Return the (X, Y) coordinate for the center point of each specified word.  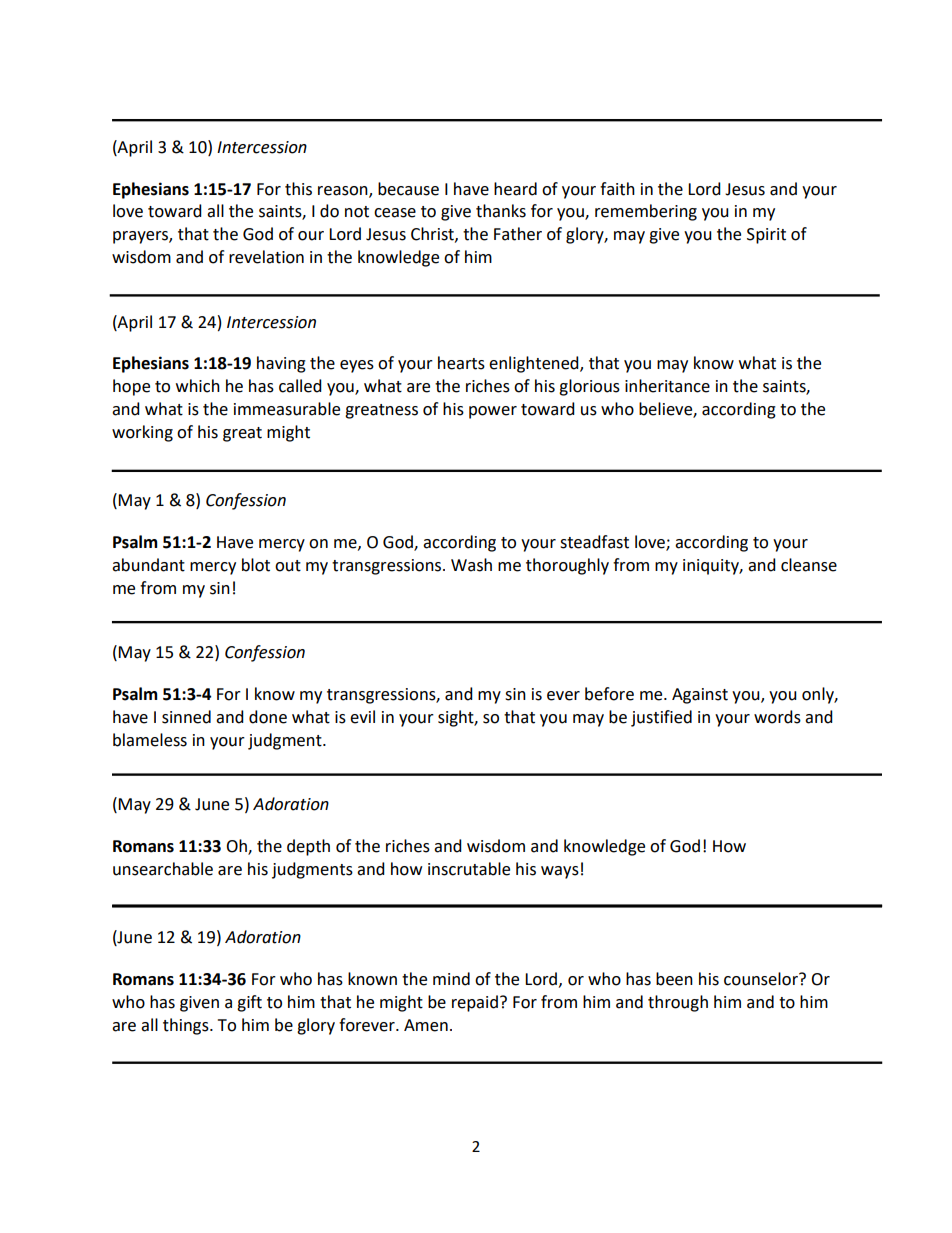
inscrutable (469, 869)
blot (256, 565)
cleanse (809, 565)
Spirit (766, 236)
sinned (186, 717)
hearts (461, 363)
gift (249, 1003)
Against (700, 696)
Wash (471, 565)
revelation (266, 257)
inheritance (667, 386)
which (198, 386)
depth (308, 847)
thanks (501, 211)
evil (362, 717)
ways (560, 872)
